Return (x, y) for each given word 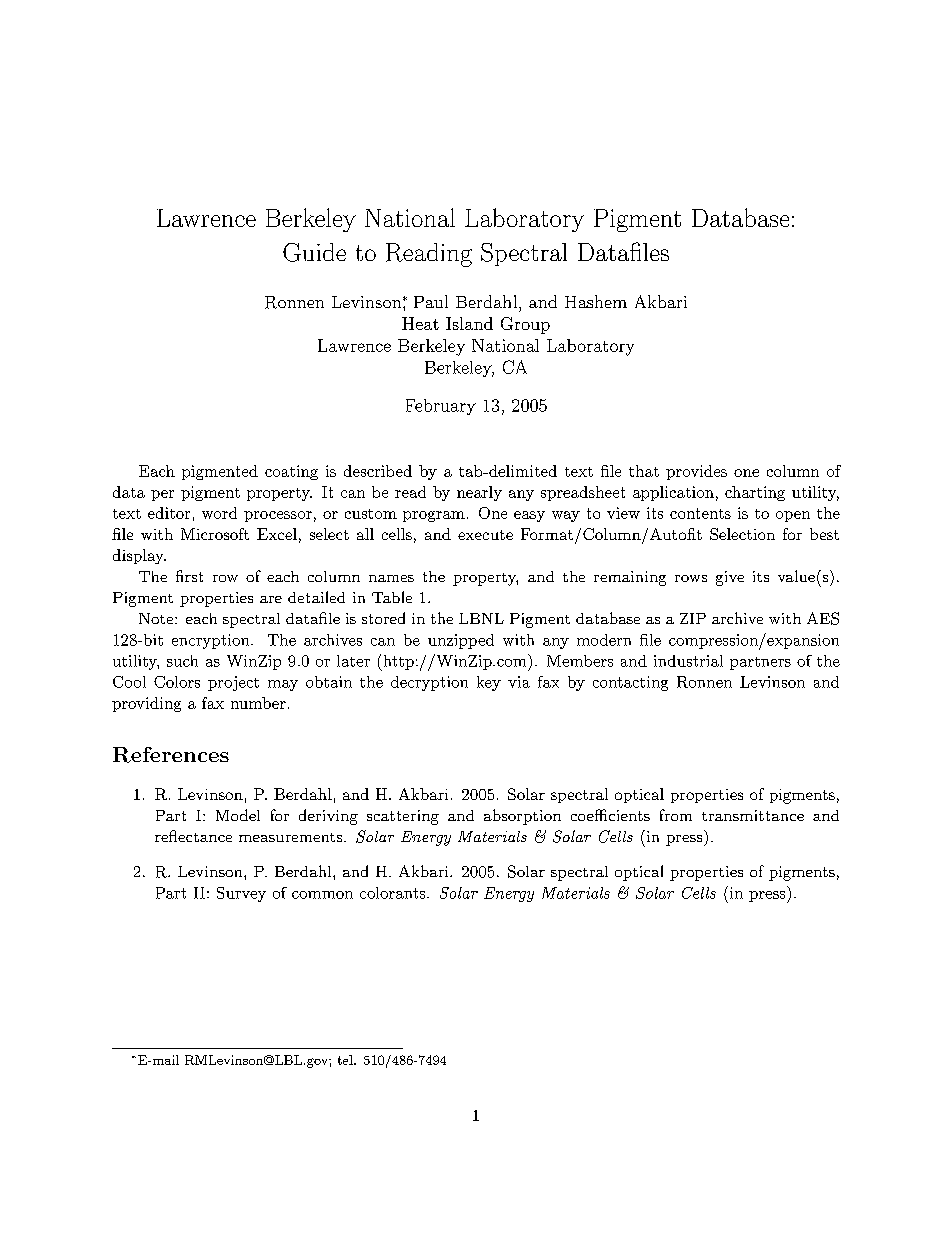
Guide (314, 252)
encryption (212, 641)
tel (346, 1060)
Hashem (596, 301)
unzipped (461, 641)
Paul (431, 301)
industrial (688, 661)
